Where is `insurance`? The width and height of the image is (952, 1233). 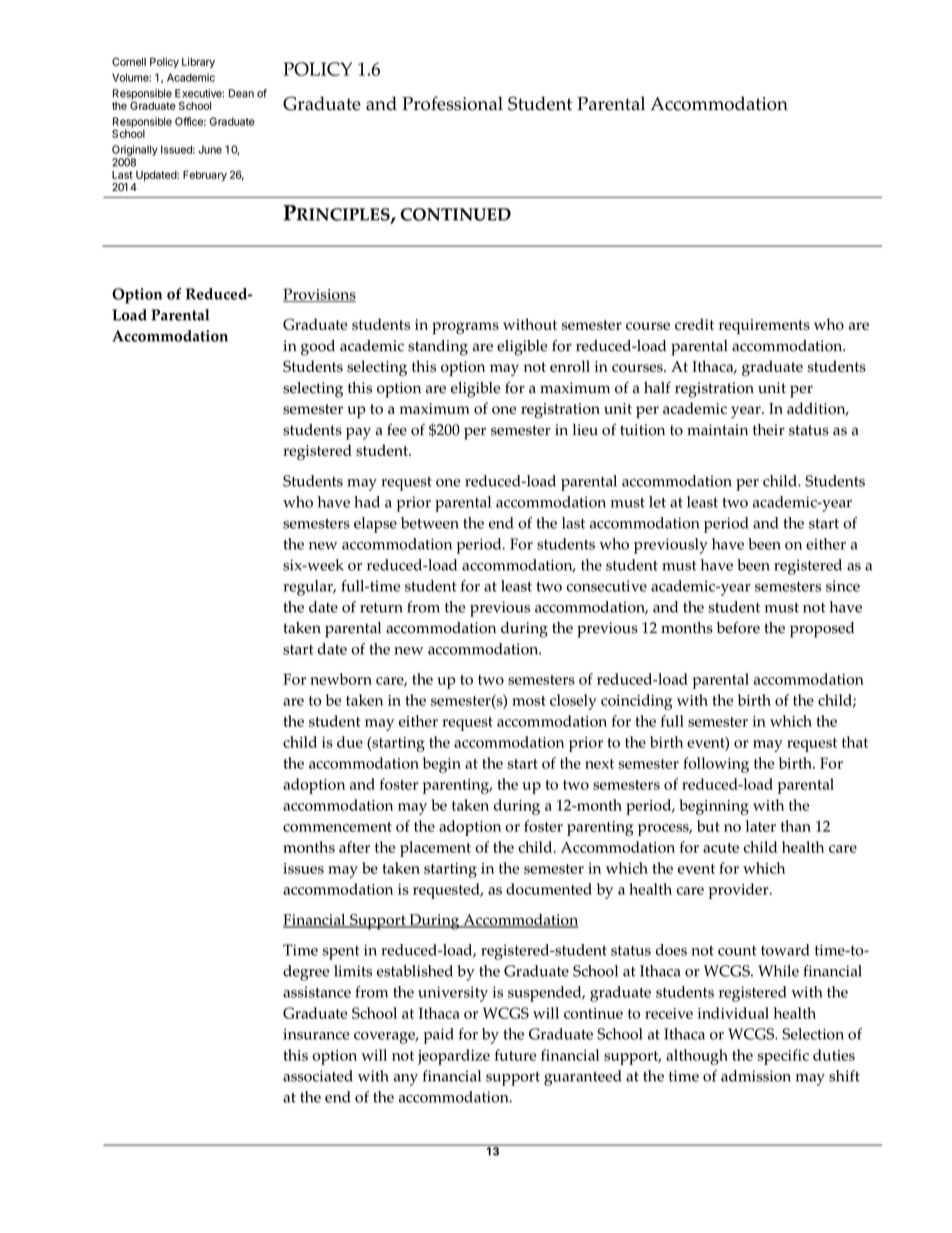
insurance is located at coordinates (316, 1034).
